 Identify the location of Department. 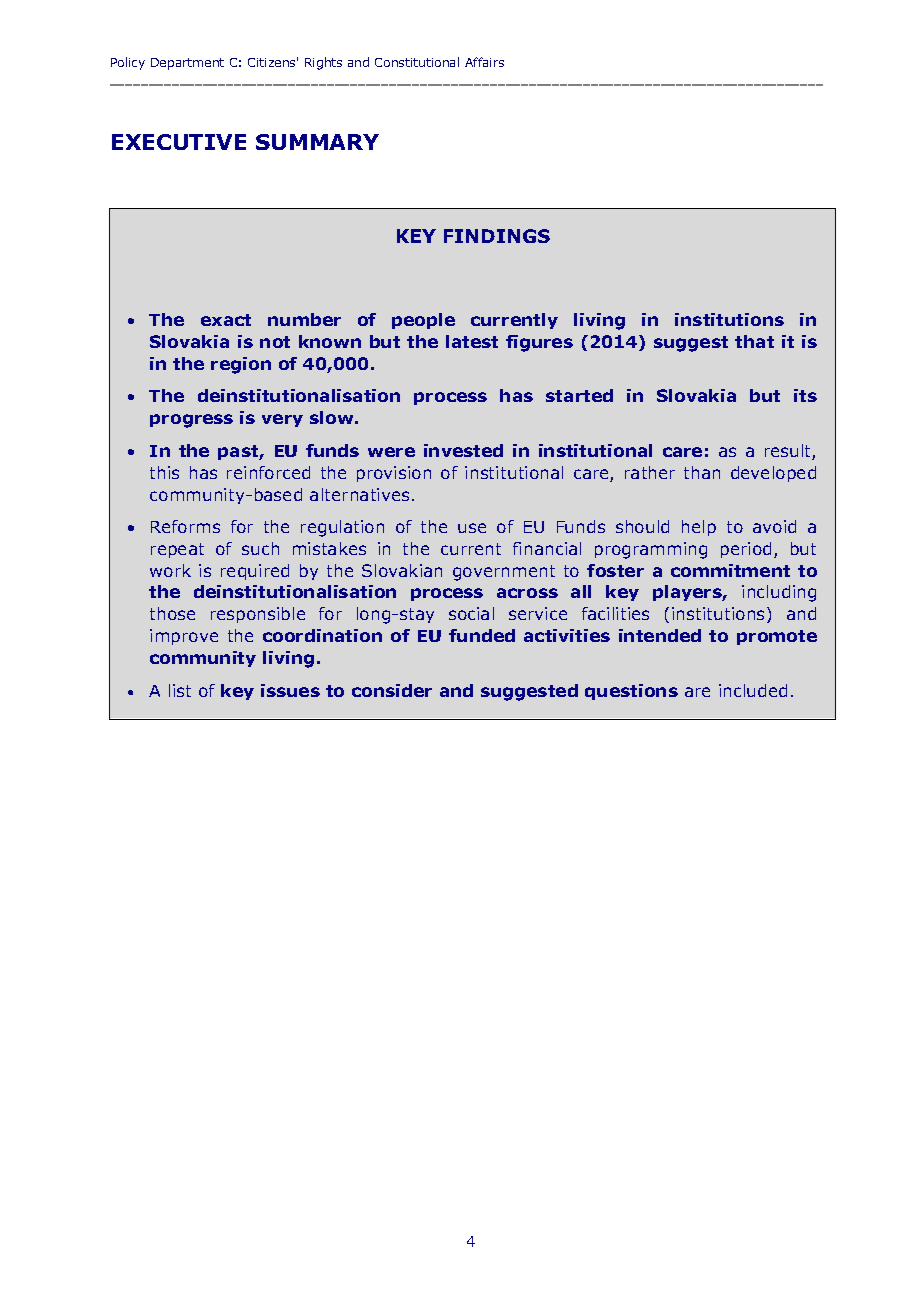
(187, 64).
